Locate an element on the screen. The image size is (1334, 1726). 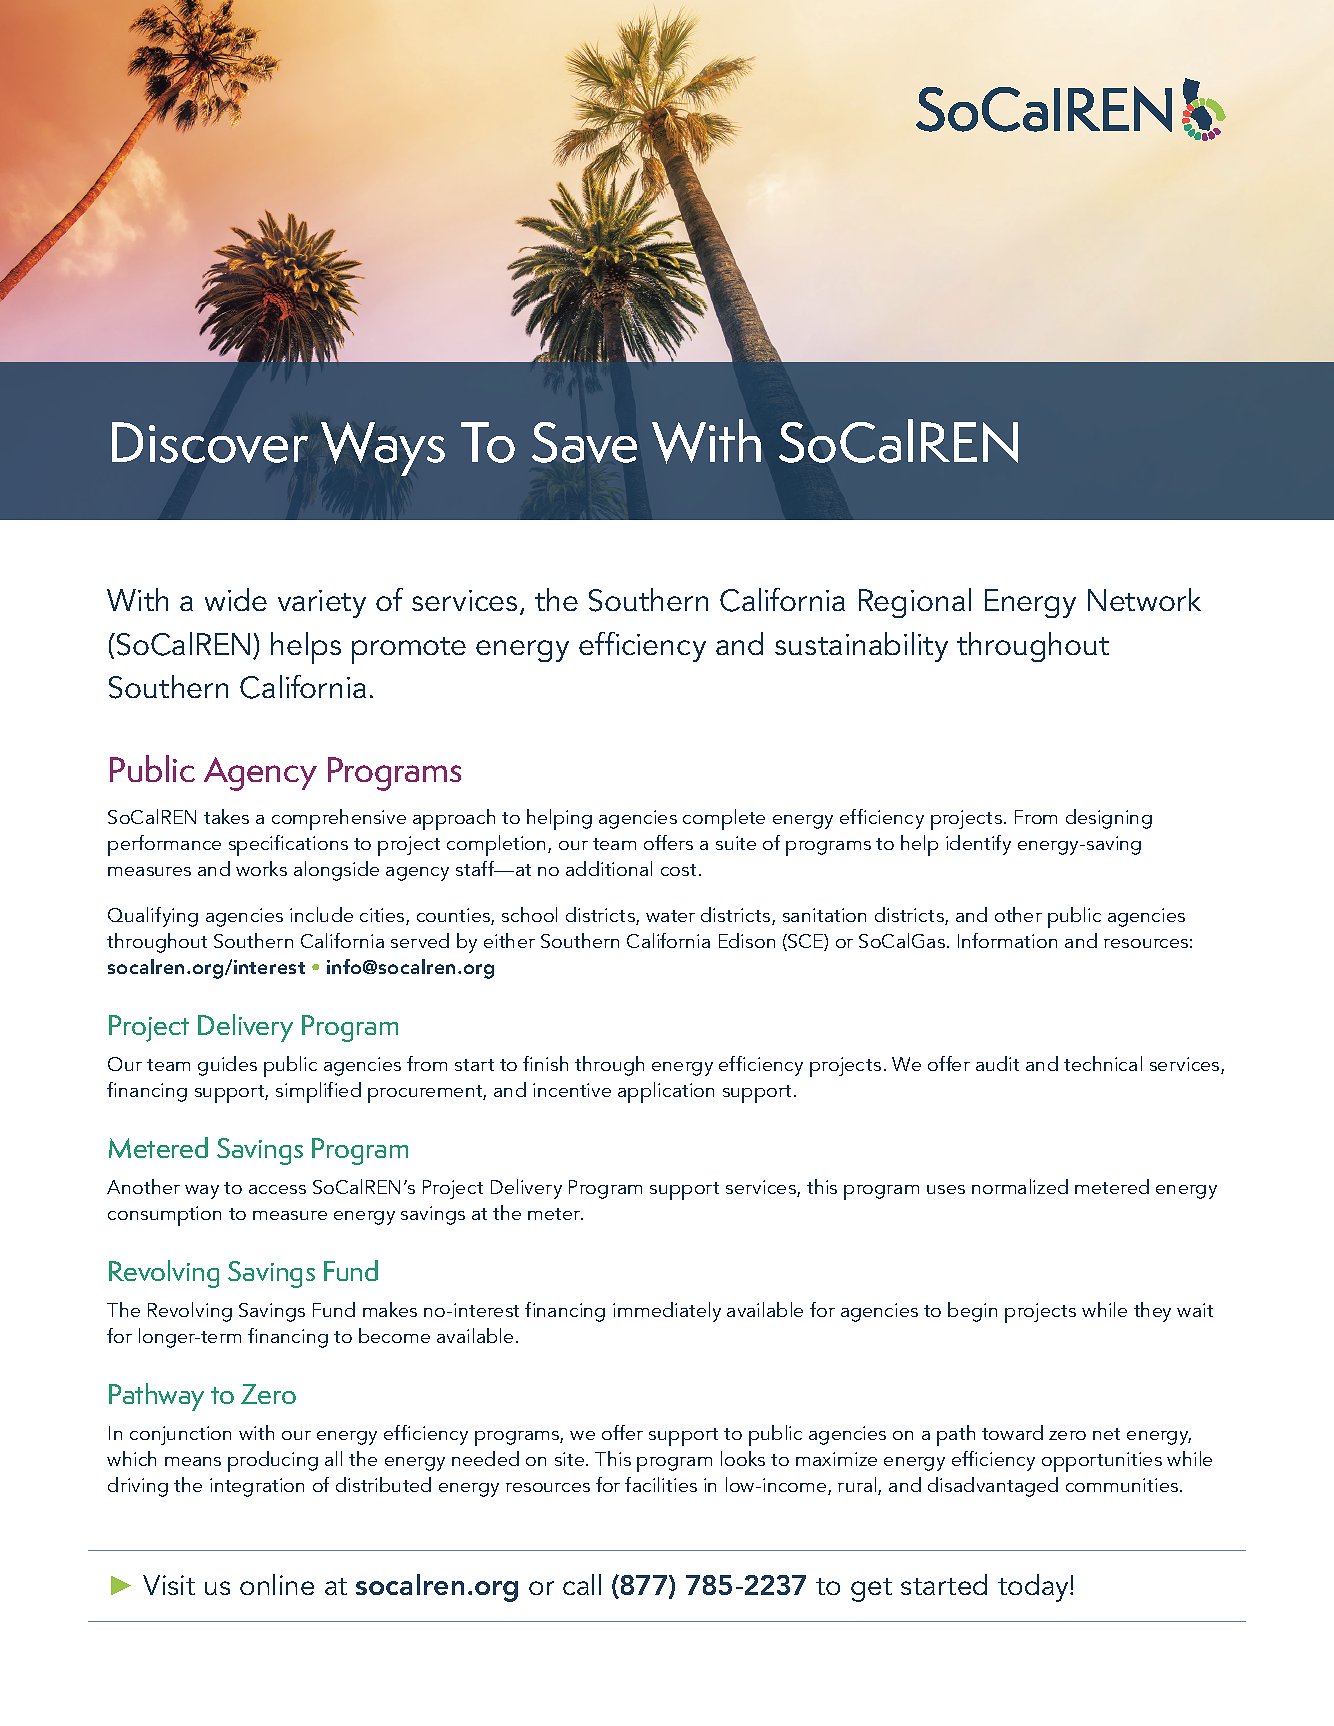
Save is located at coordinates (584, 442).
